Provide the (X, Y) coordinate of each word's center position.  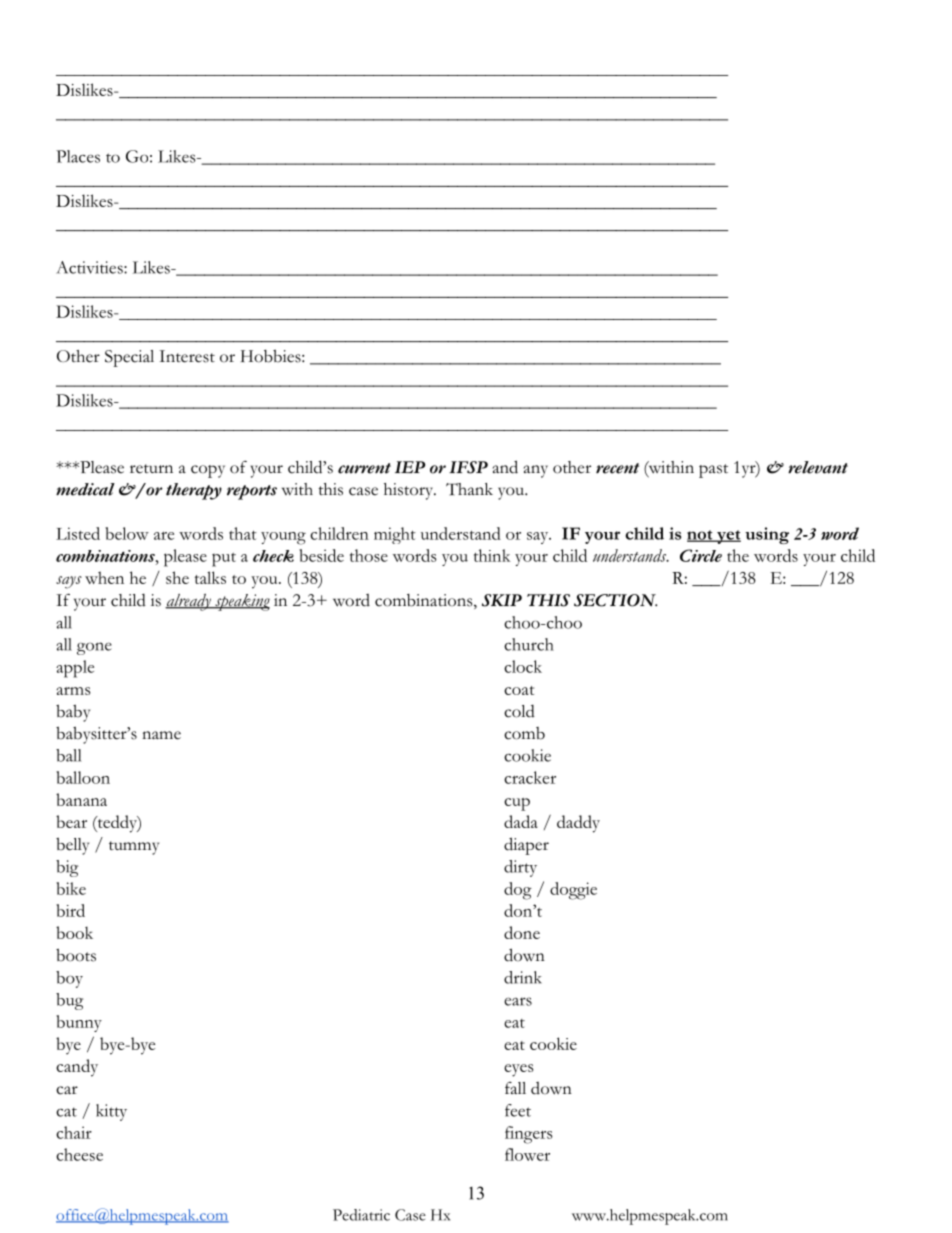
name (161, 735)
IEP (410, 467)
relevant (818, 467)
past (713, 471)
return (151, 469)
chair (74, 1132)
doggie (573, 891)
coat (519, 690)
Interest (187, 356)
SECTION (615, 600)
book (74, 932)
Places (78, 156)
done (522, 932)
